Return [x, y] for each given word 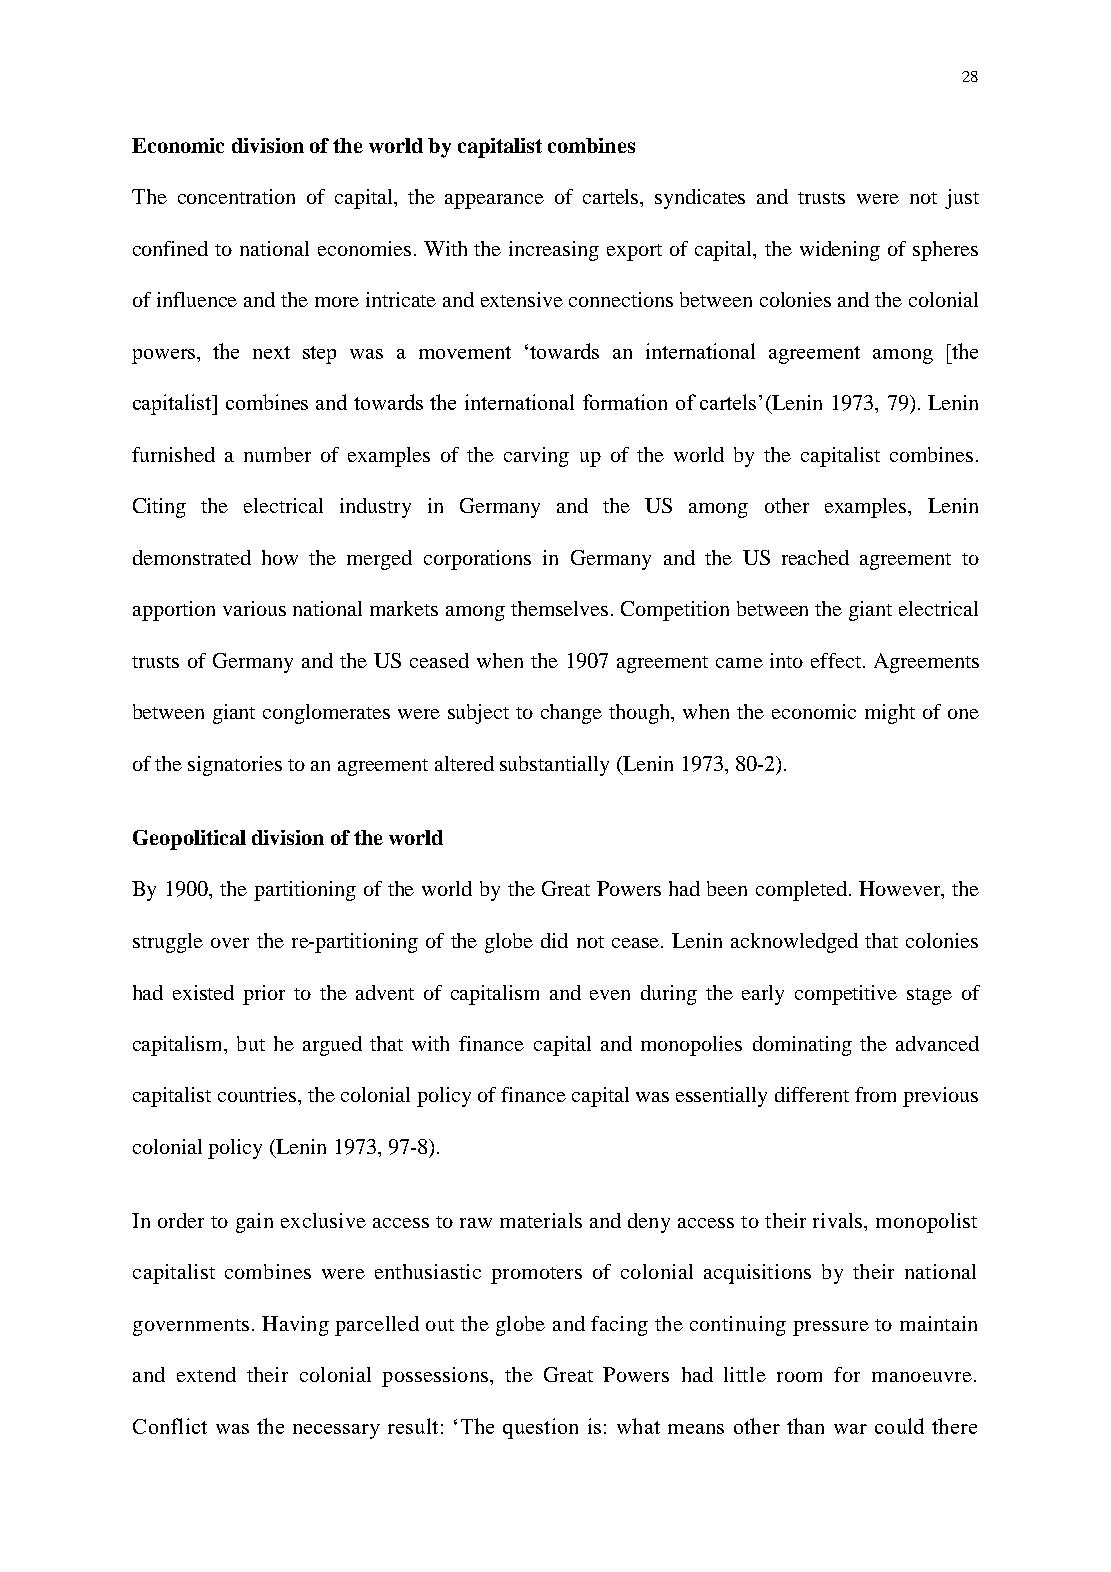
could [899, 1426]
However [901, 890]
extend [206, 1374]
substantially [554, 766]
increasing [554, 251]
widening [840, 251]
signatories [235, 766]
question [540, 1428]
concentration [236, 196]
